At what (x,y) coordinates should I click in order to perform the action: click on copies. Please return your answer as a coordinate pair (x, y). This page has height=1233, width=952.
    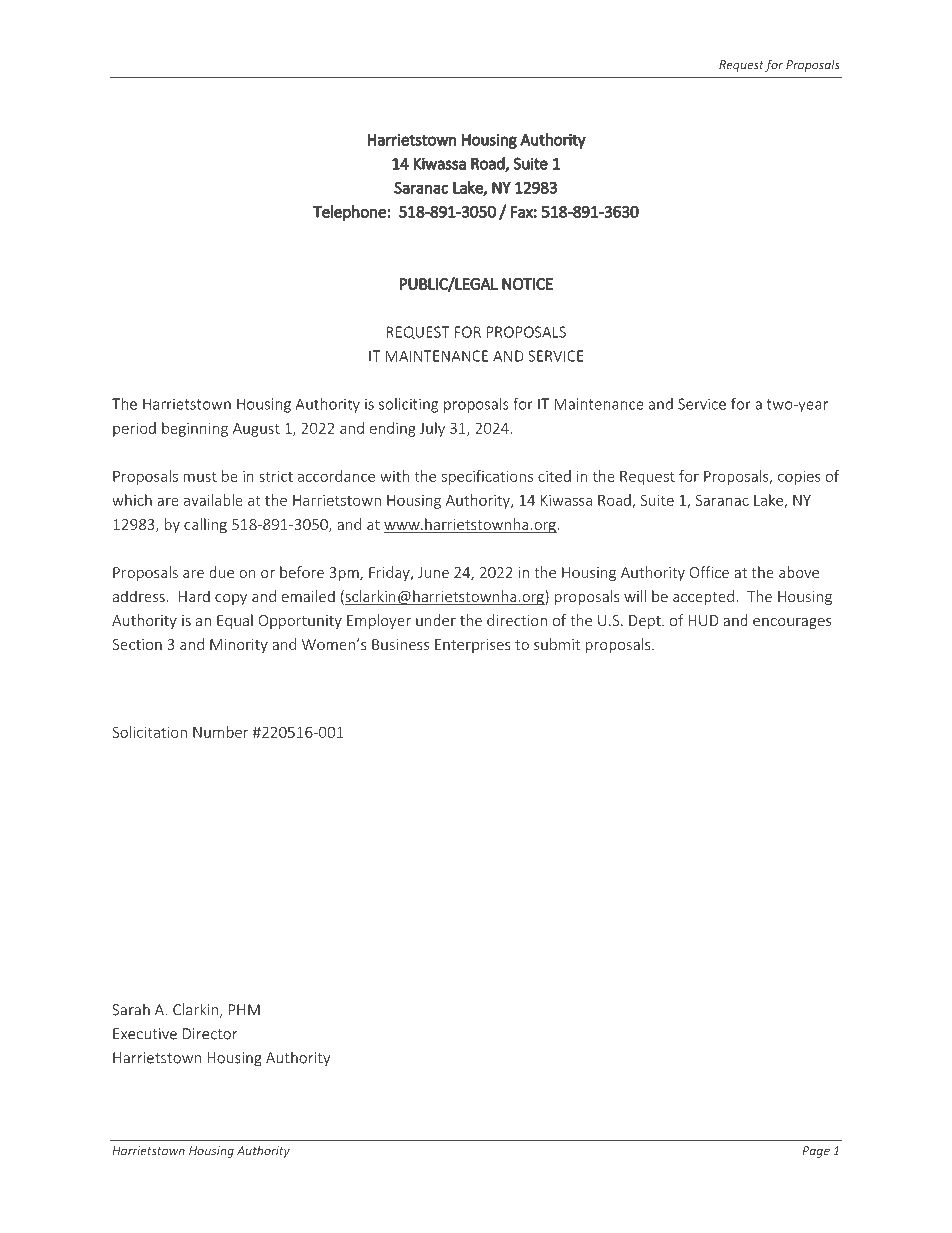
    Looking at the image, I should click on (799, 478).
